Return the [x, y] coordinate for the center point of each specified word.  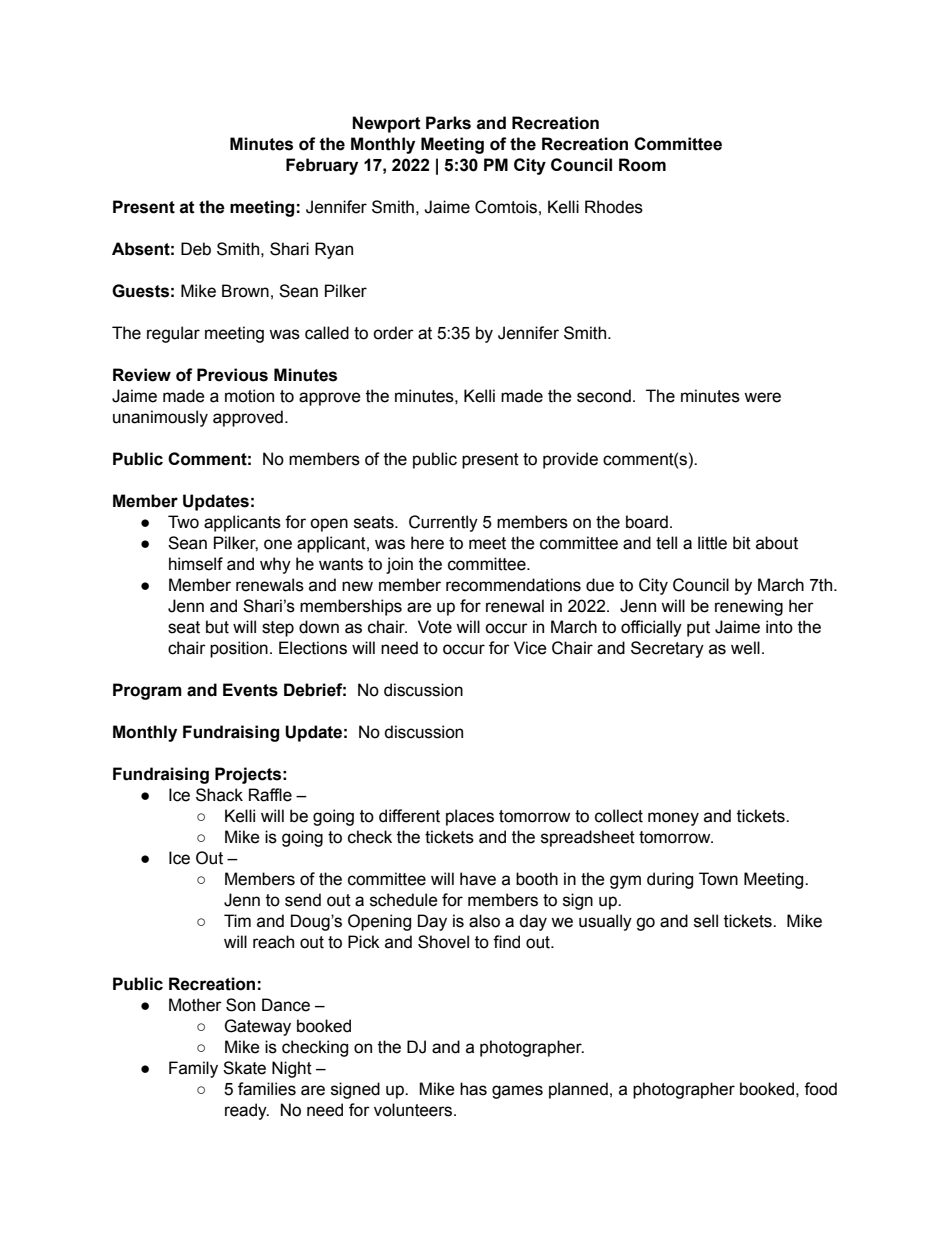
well [745, 648]
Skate [244, 1068]
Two [183, 522]
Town [718, 879]
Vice [530, 648]
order [393, 333]
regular [173, 334]
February [322, 166]
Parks [448, 123]
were [762, 397]
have [478, 879]
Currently [443, 523]
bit [742, 543]
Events [250, 690]
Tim [237, 920]
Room [642, 165]
